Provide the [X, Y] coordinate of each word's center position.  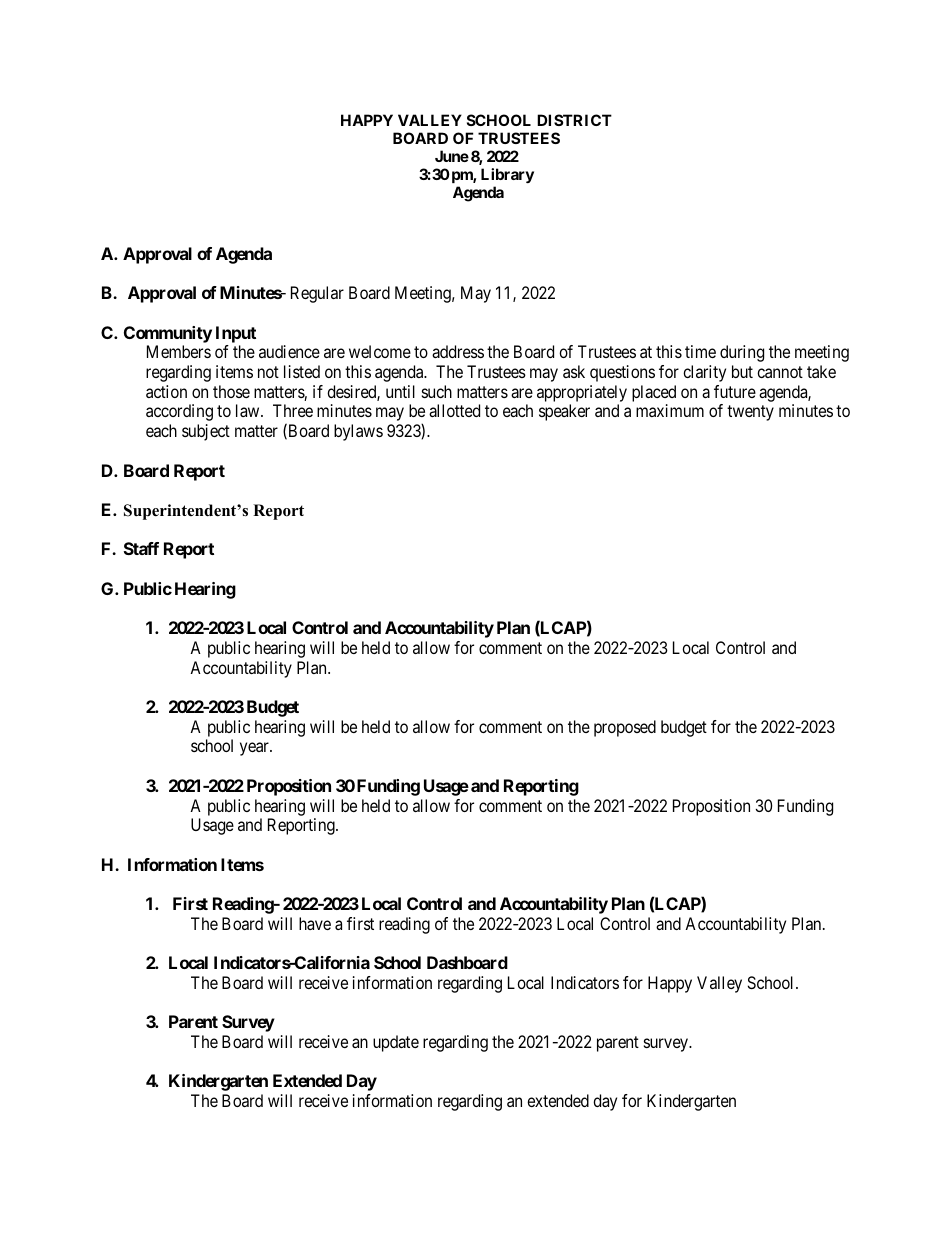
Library [507, 175]
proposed [625, 728]
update [396, 1043]
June [452, 156]
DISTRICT [574, 120]
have [315, 923]
